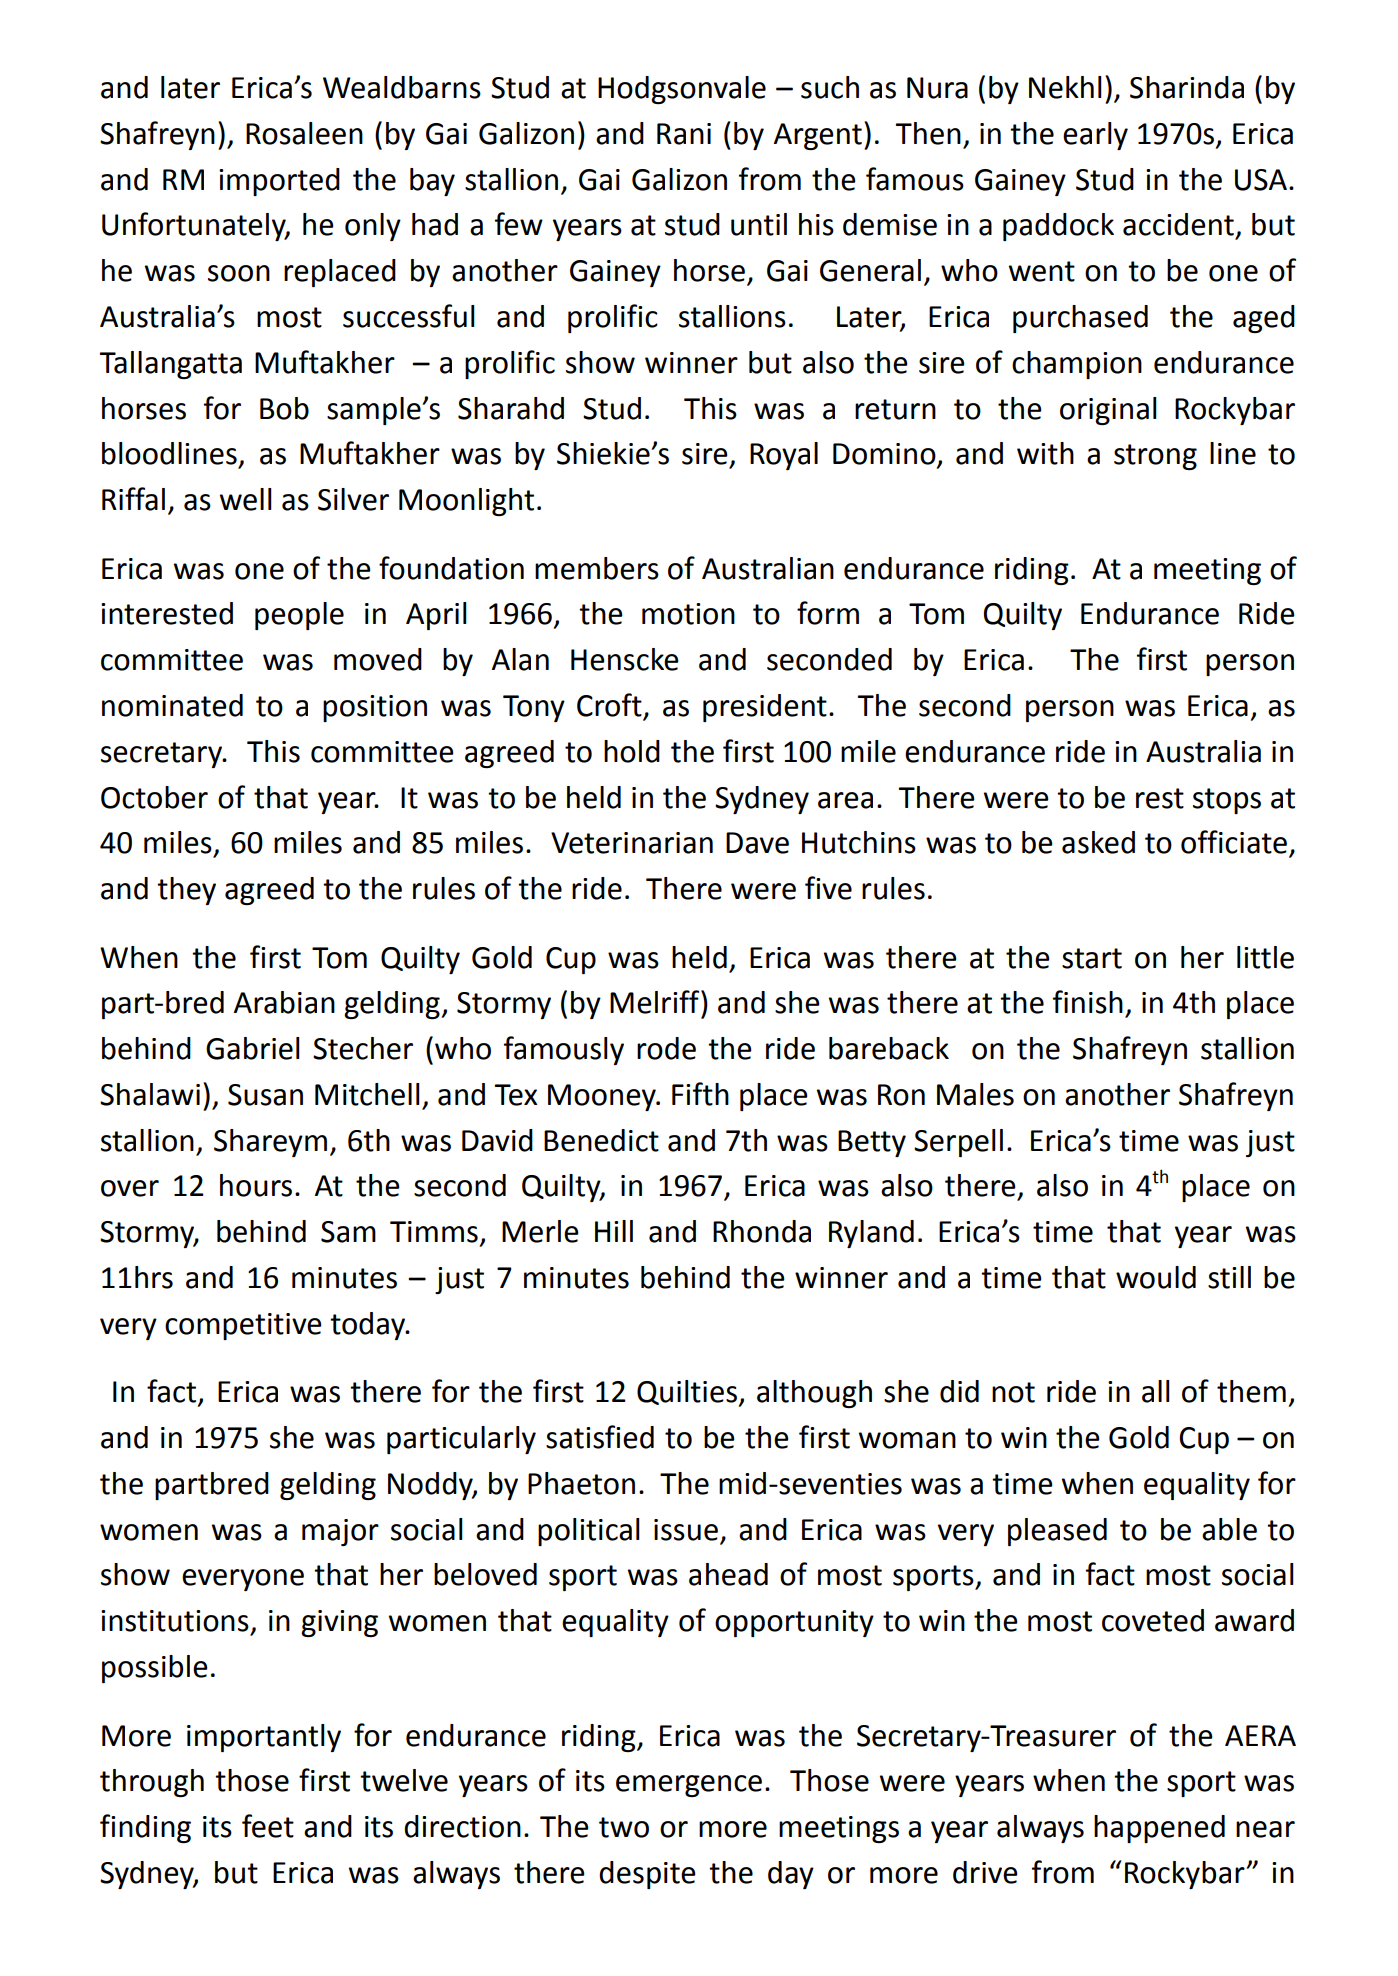  What do you see at coordinates (1156, 1277) in the page?
I see `would` at bounding box center [1156, 1277].
